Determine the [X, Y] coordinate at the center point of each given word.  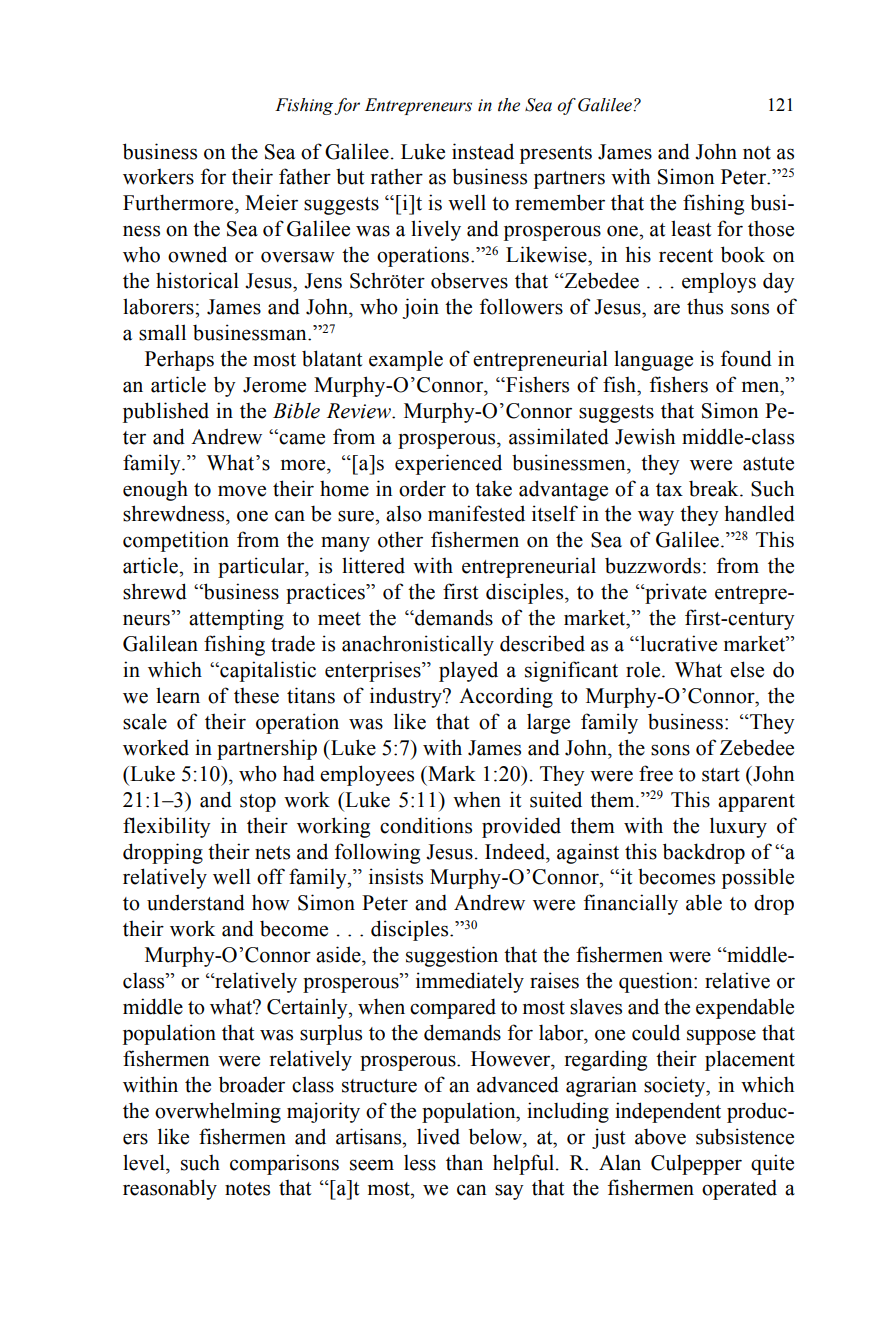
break [715, 488]
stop [258, 803]
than [464, 1162]
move [242, 491]
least [691, 228]
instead [483, 151]
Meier [271, 202]
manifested [476, 513]
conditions [426, 825]
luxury [738, 827]
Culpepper [696, 1164]
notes [247, 1189]
